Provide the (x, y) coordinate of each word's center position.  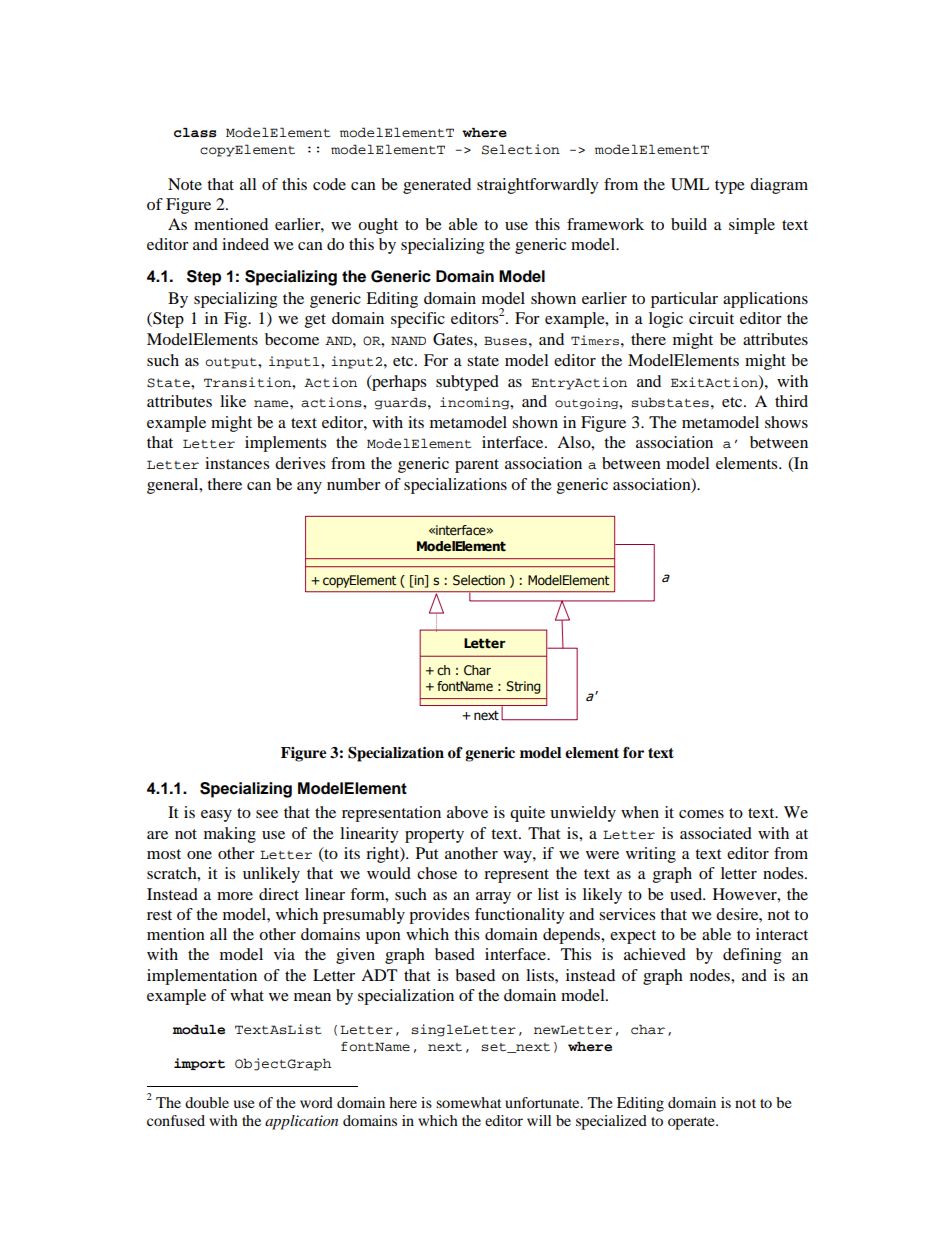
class (195, 133)
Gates (454, 339)
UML (690, 184)
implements (285, 444)
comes (701, 814)
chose (437, 873)
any (309, 488)
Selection (521, 149)
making (230, 835)
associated (716, 833)
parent (477, 466)
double (207, 1102)
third (791, 401)
